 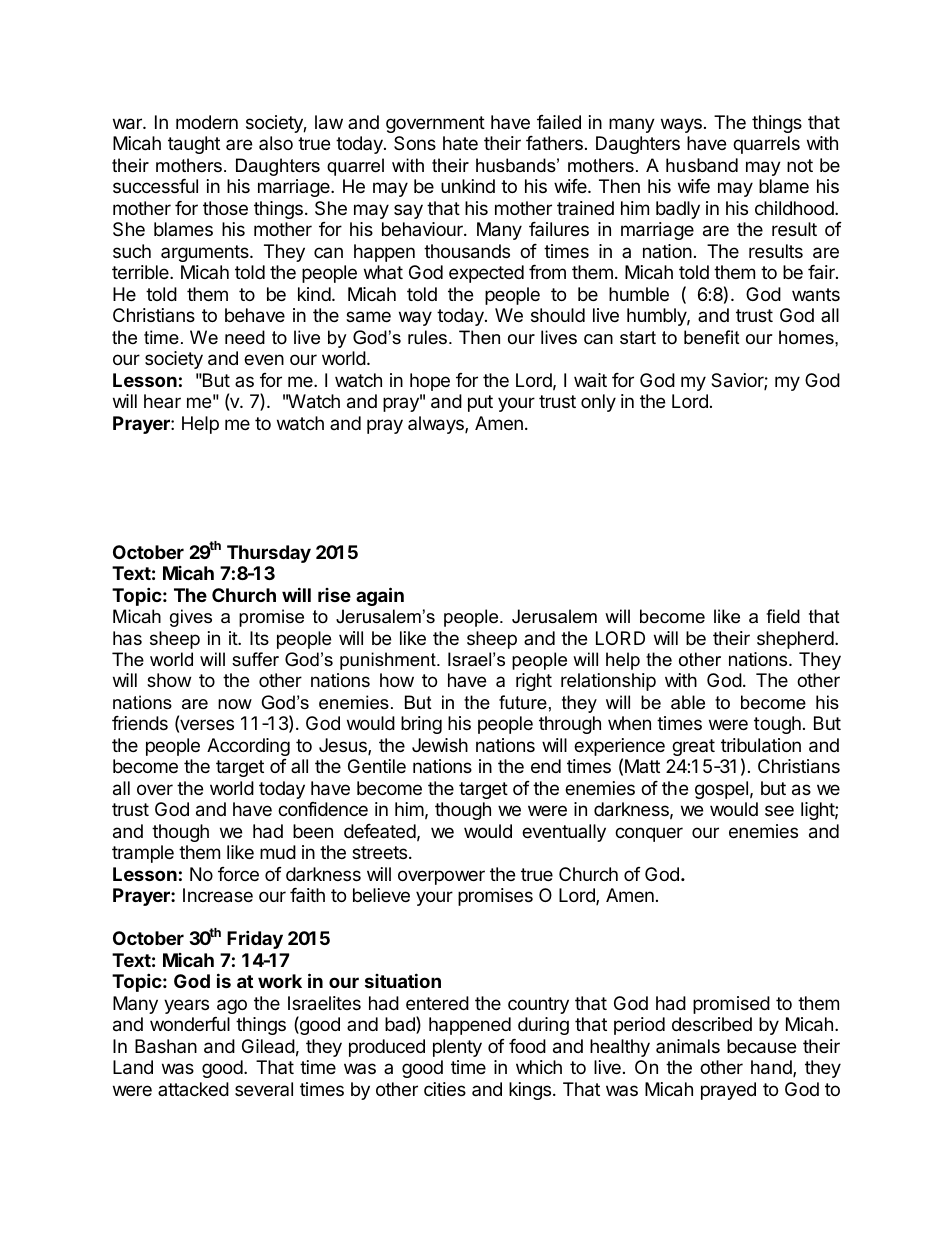 I want to click on benefit, so click(x=712, y=337).
